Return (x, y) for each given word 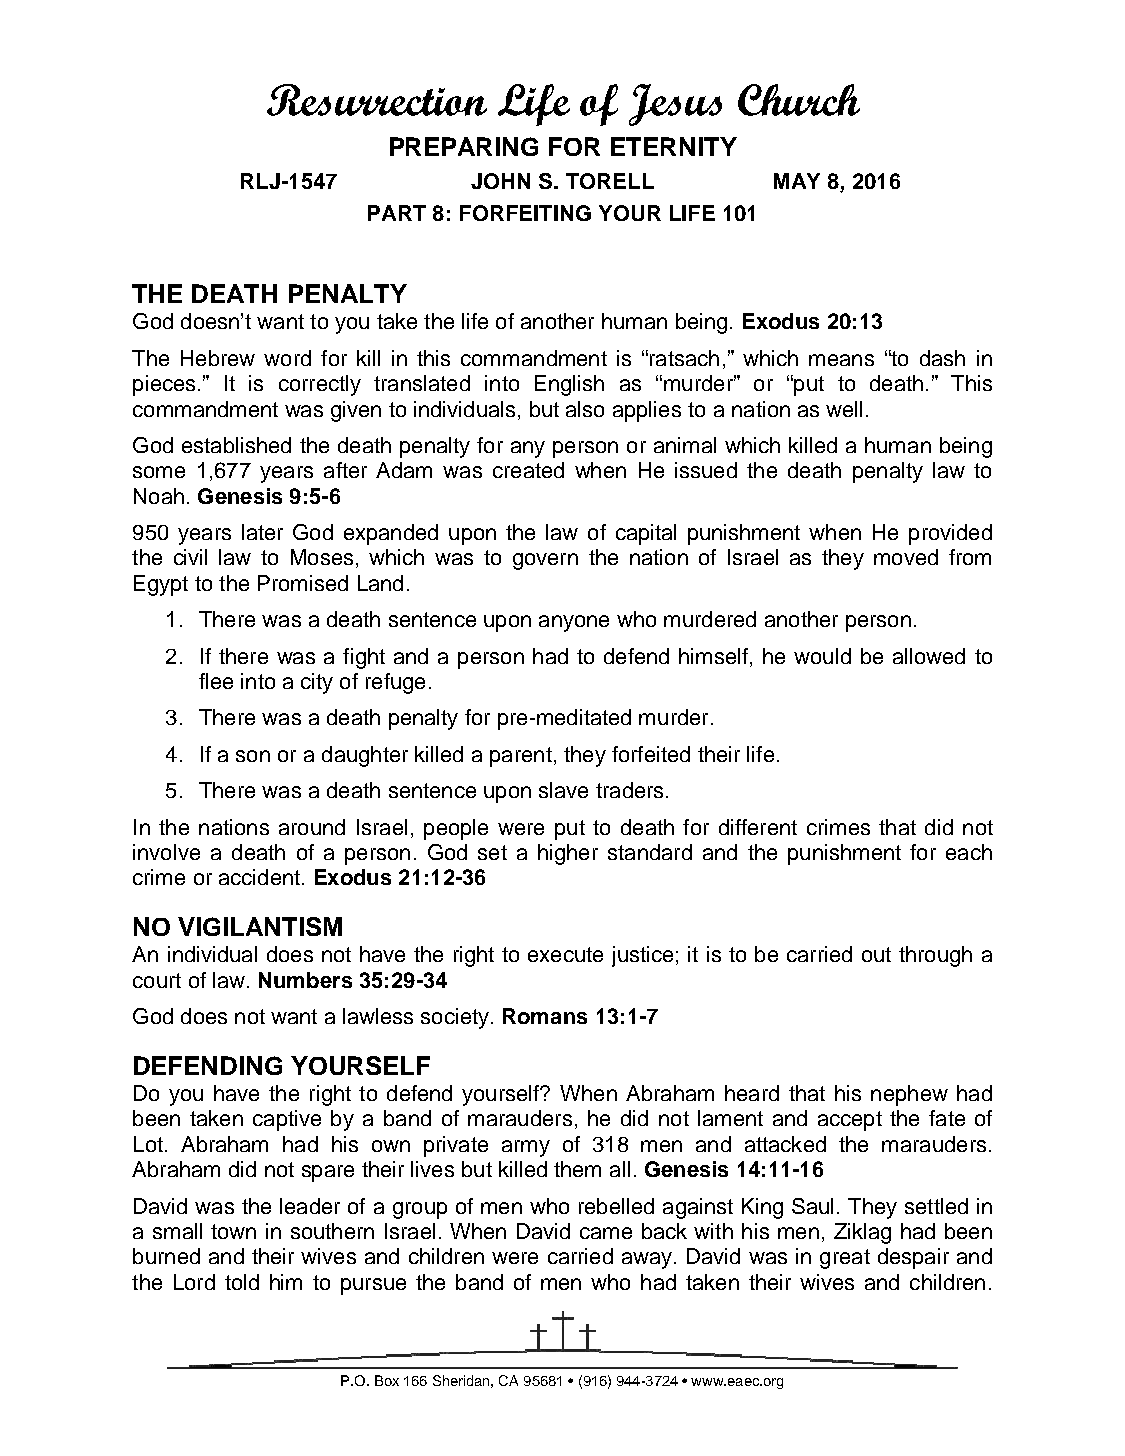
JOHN (500, 181)
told (242, 1282)
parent (521, 757)
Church (799, 100)
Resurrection (377, 100)
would (822, 656)
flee (216, 681)
